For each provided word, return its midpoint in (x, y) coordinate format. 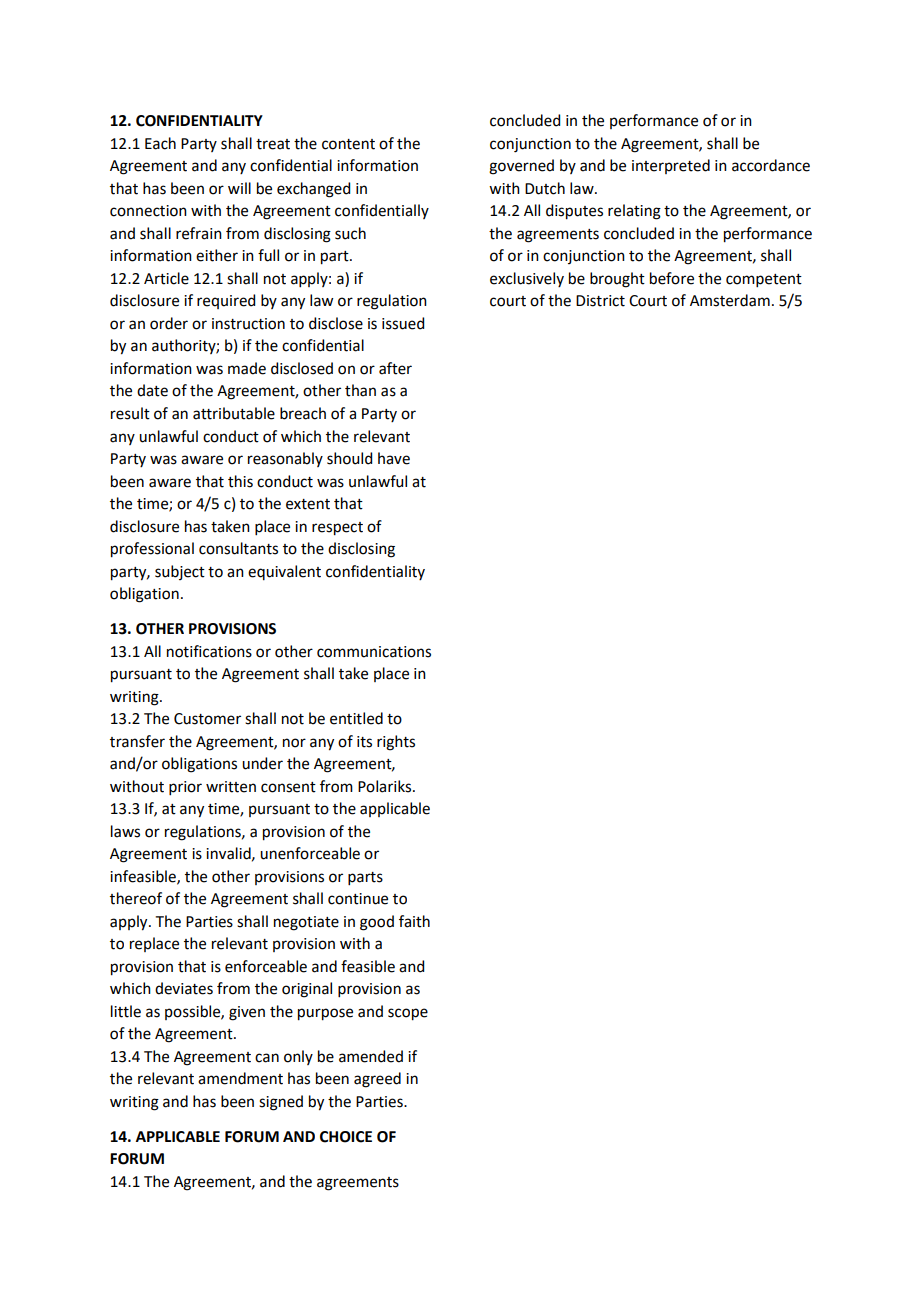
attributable (234, 413)
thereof (136, 898)
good (377, 923)
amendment (240, 1078)
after (395, 368)
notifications (209, 651)
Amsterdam (730, 300)
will (239, 188)
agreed (377, 1080)
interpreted (671, 166)
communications (374, 652)
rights (396, 743)
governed (521, 167)
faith (414, 921)
